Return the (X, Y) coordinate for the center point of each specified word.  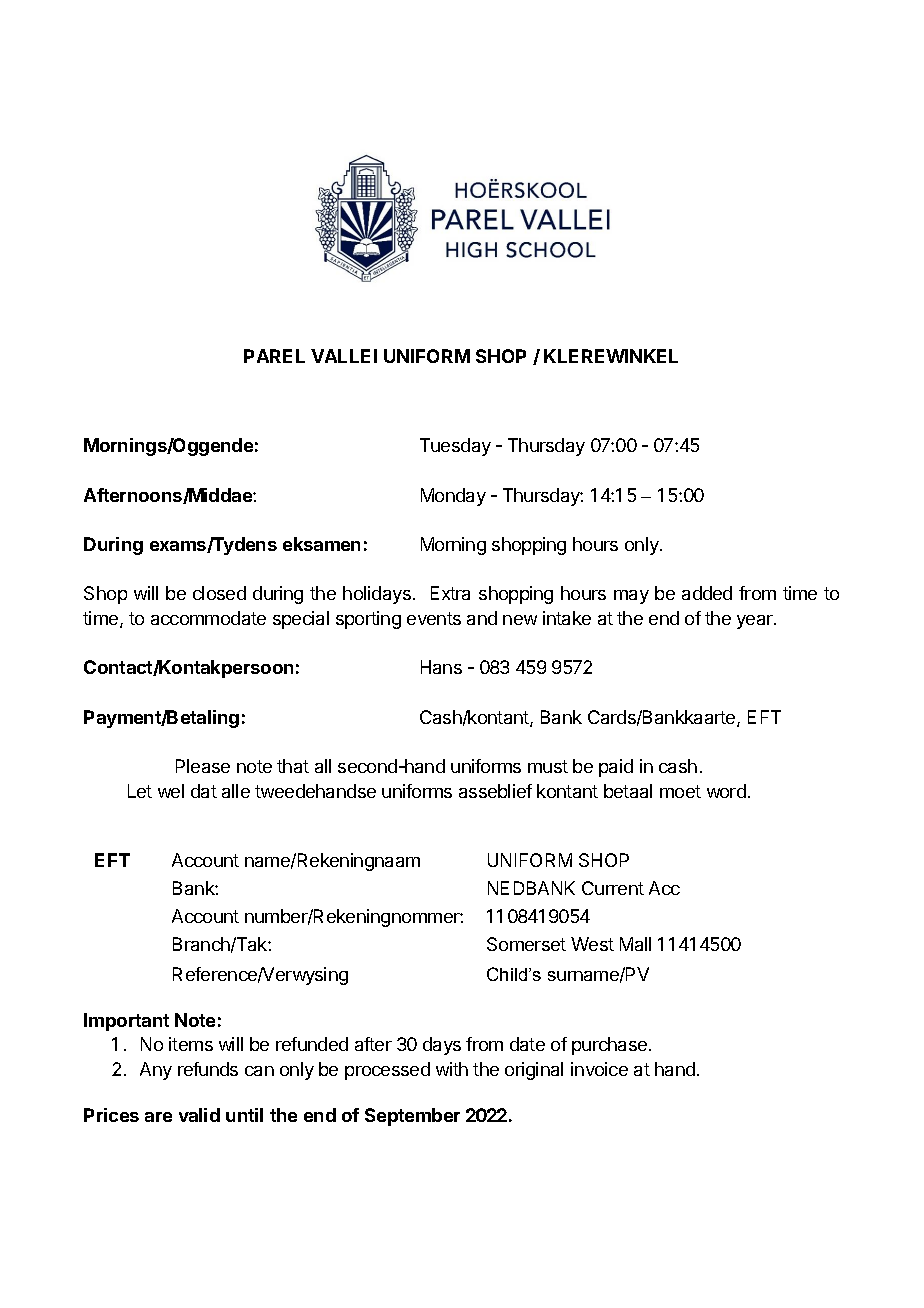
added (707, 593)
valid (199, 1115)
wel (171, 791)
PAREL (274, 356)
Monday (453, 497)
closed (219, 593)
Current (613, 888)
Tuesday (455, 447)
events (434, 618)
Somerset (526, 944)
